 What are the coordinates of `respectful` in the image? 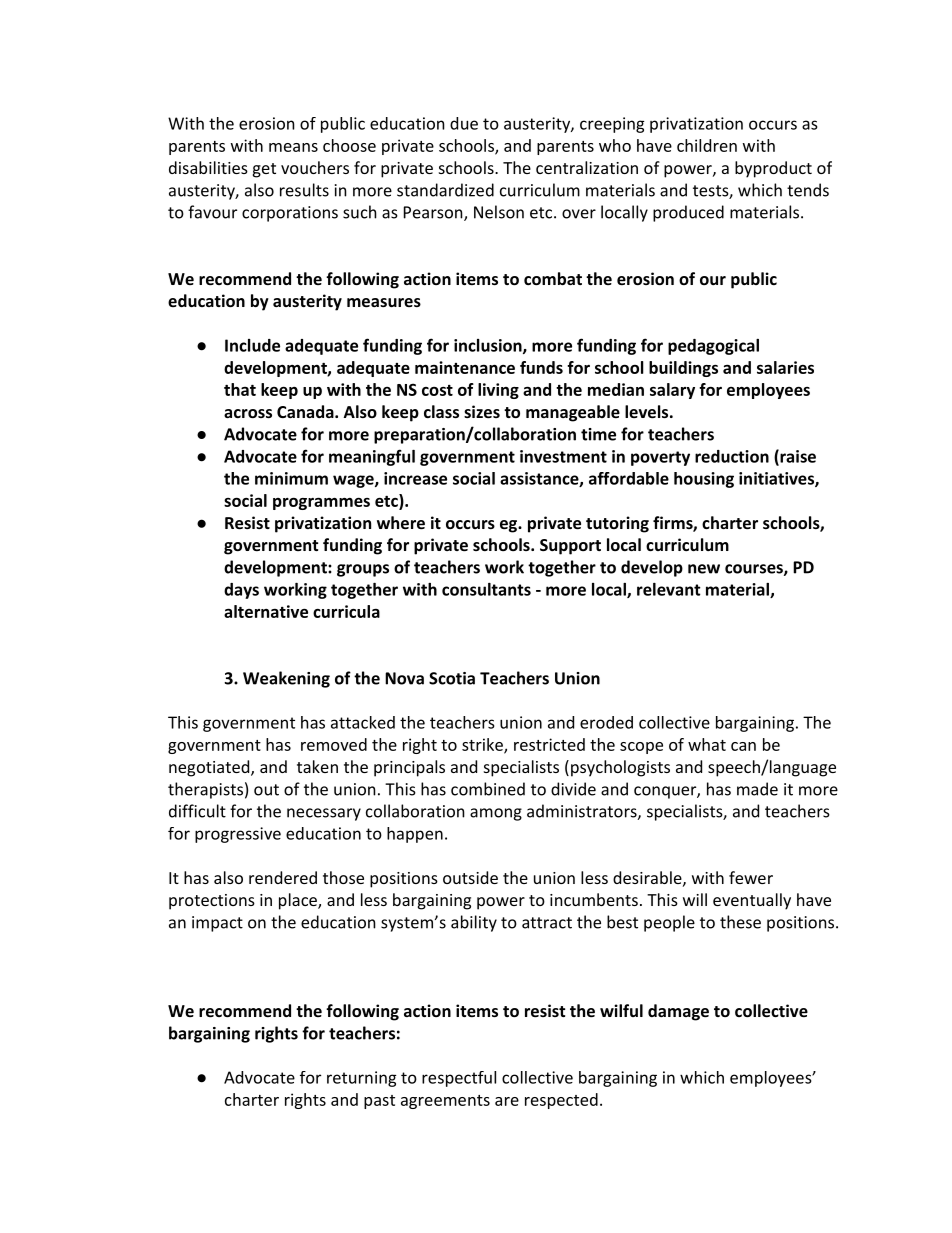 It's located at (459, 1079).
